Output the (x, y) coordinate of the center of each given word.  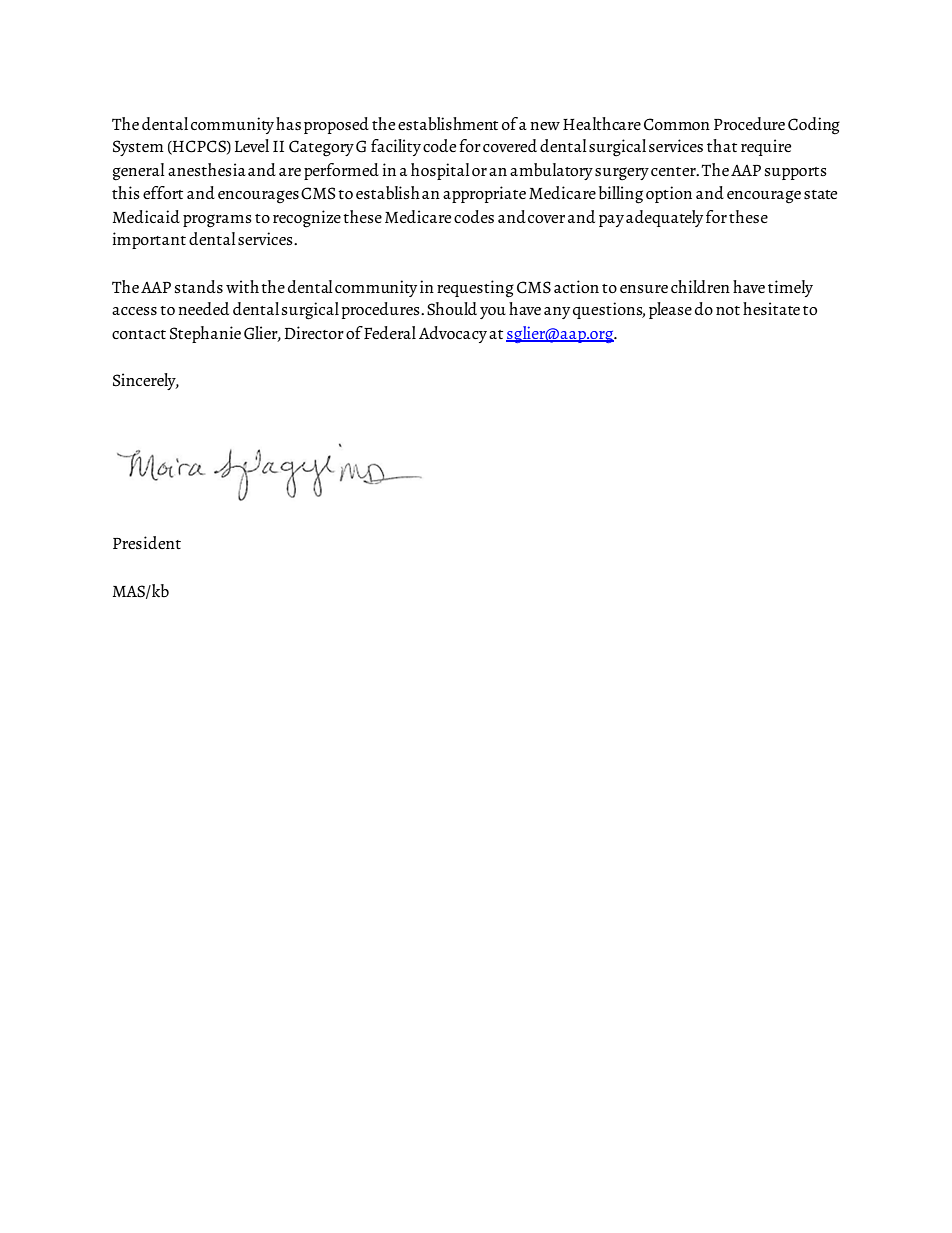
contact (139, 334)
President (147, 542)
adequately (664, 218)
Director (314, 332)
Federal (390, 332)
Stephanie (205, 334)
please (670, 310)
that (722, 145)
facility (396, 147)
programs (217, 221)
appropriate (484, 194)
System (138, 148)
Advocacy (453, 334)
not (728, 310)
